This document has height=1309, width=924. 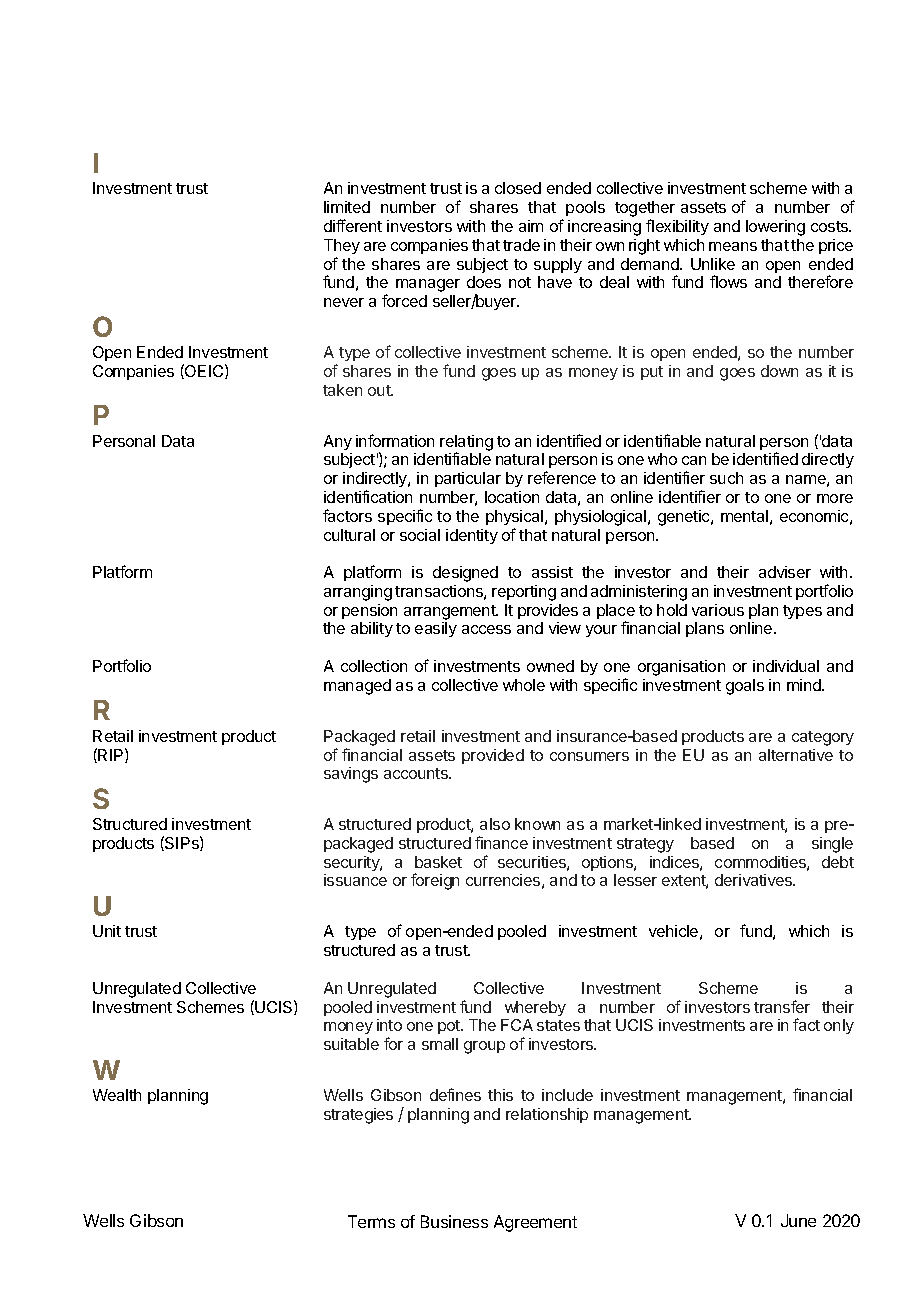 I want to click on June, so click(x=798, y=1220).
